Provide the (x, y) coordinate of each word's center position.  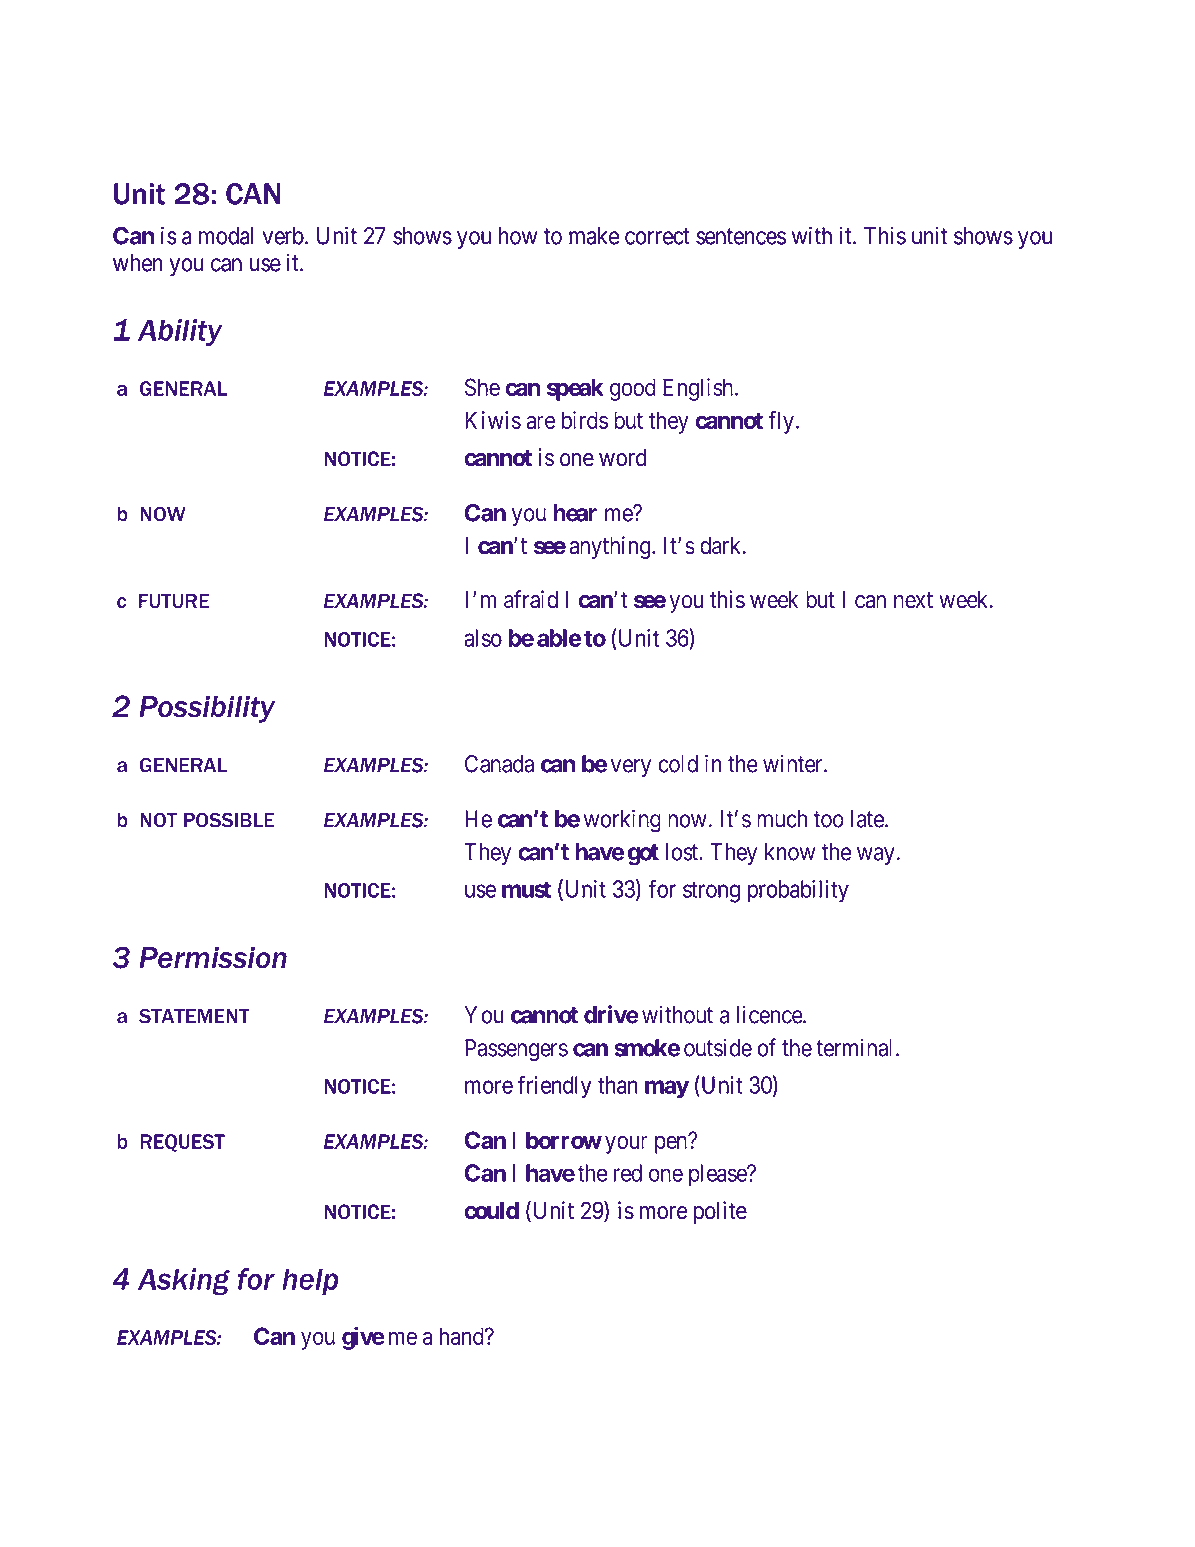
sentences (741, 236)
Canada (499, 764)
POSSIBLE (229, 820)
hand (463, 1336)
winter (794, 763)
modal (226, 236)
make (594, 236)
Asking (184, 1281)
